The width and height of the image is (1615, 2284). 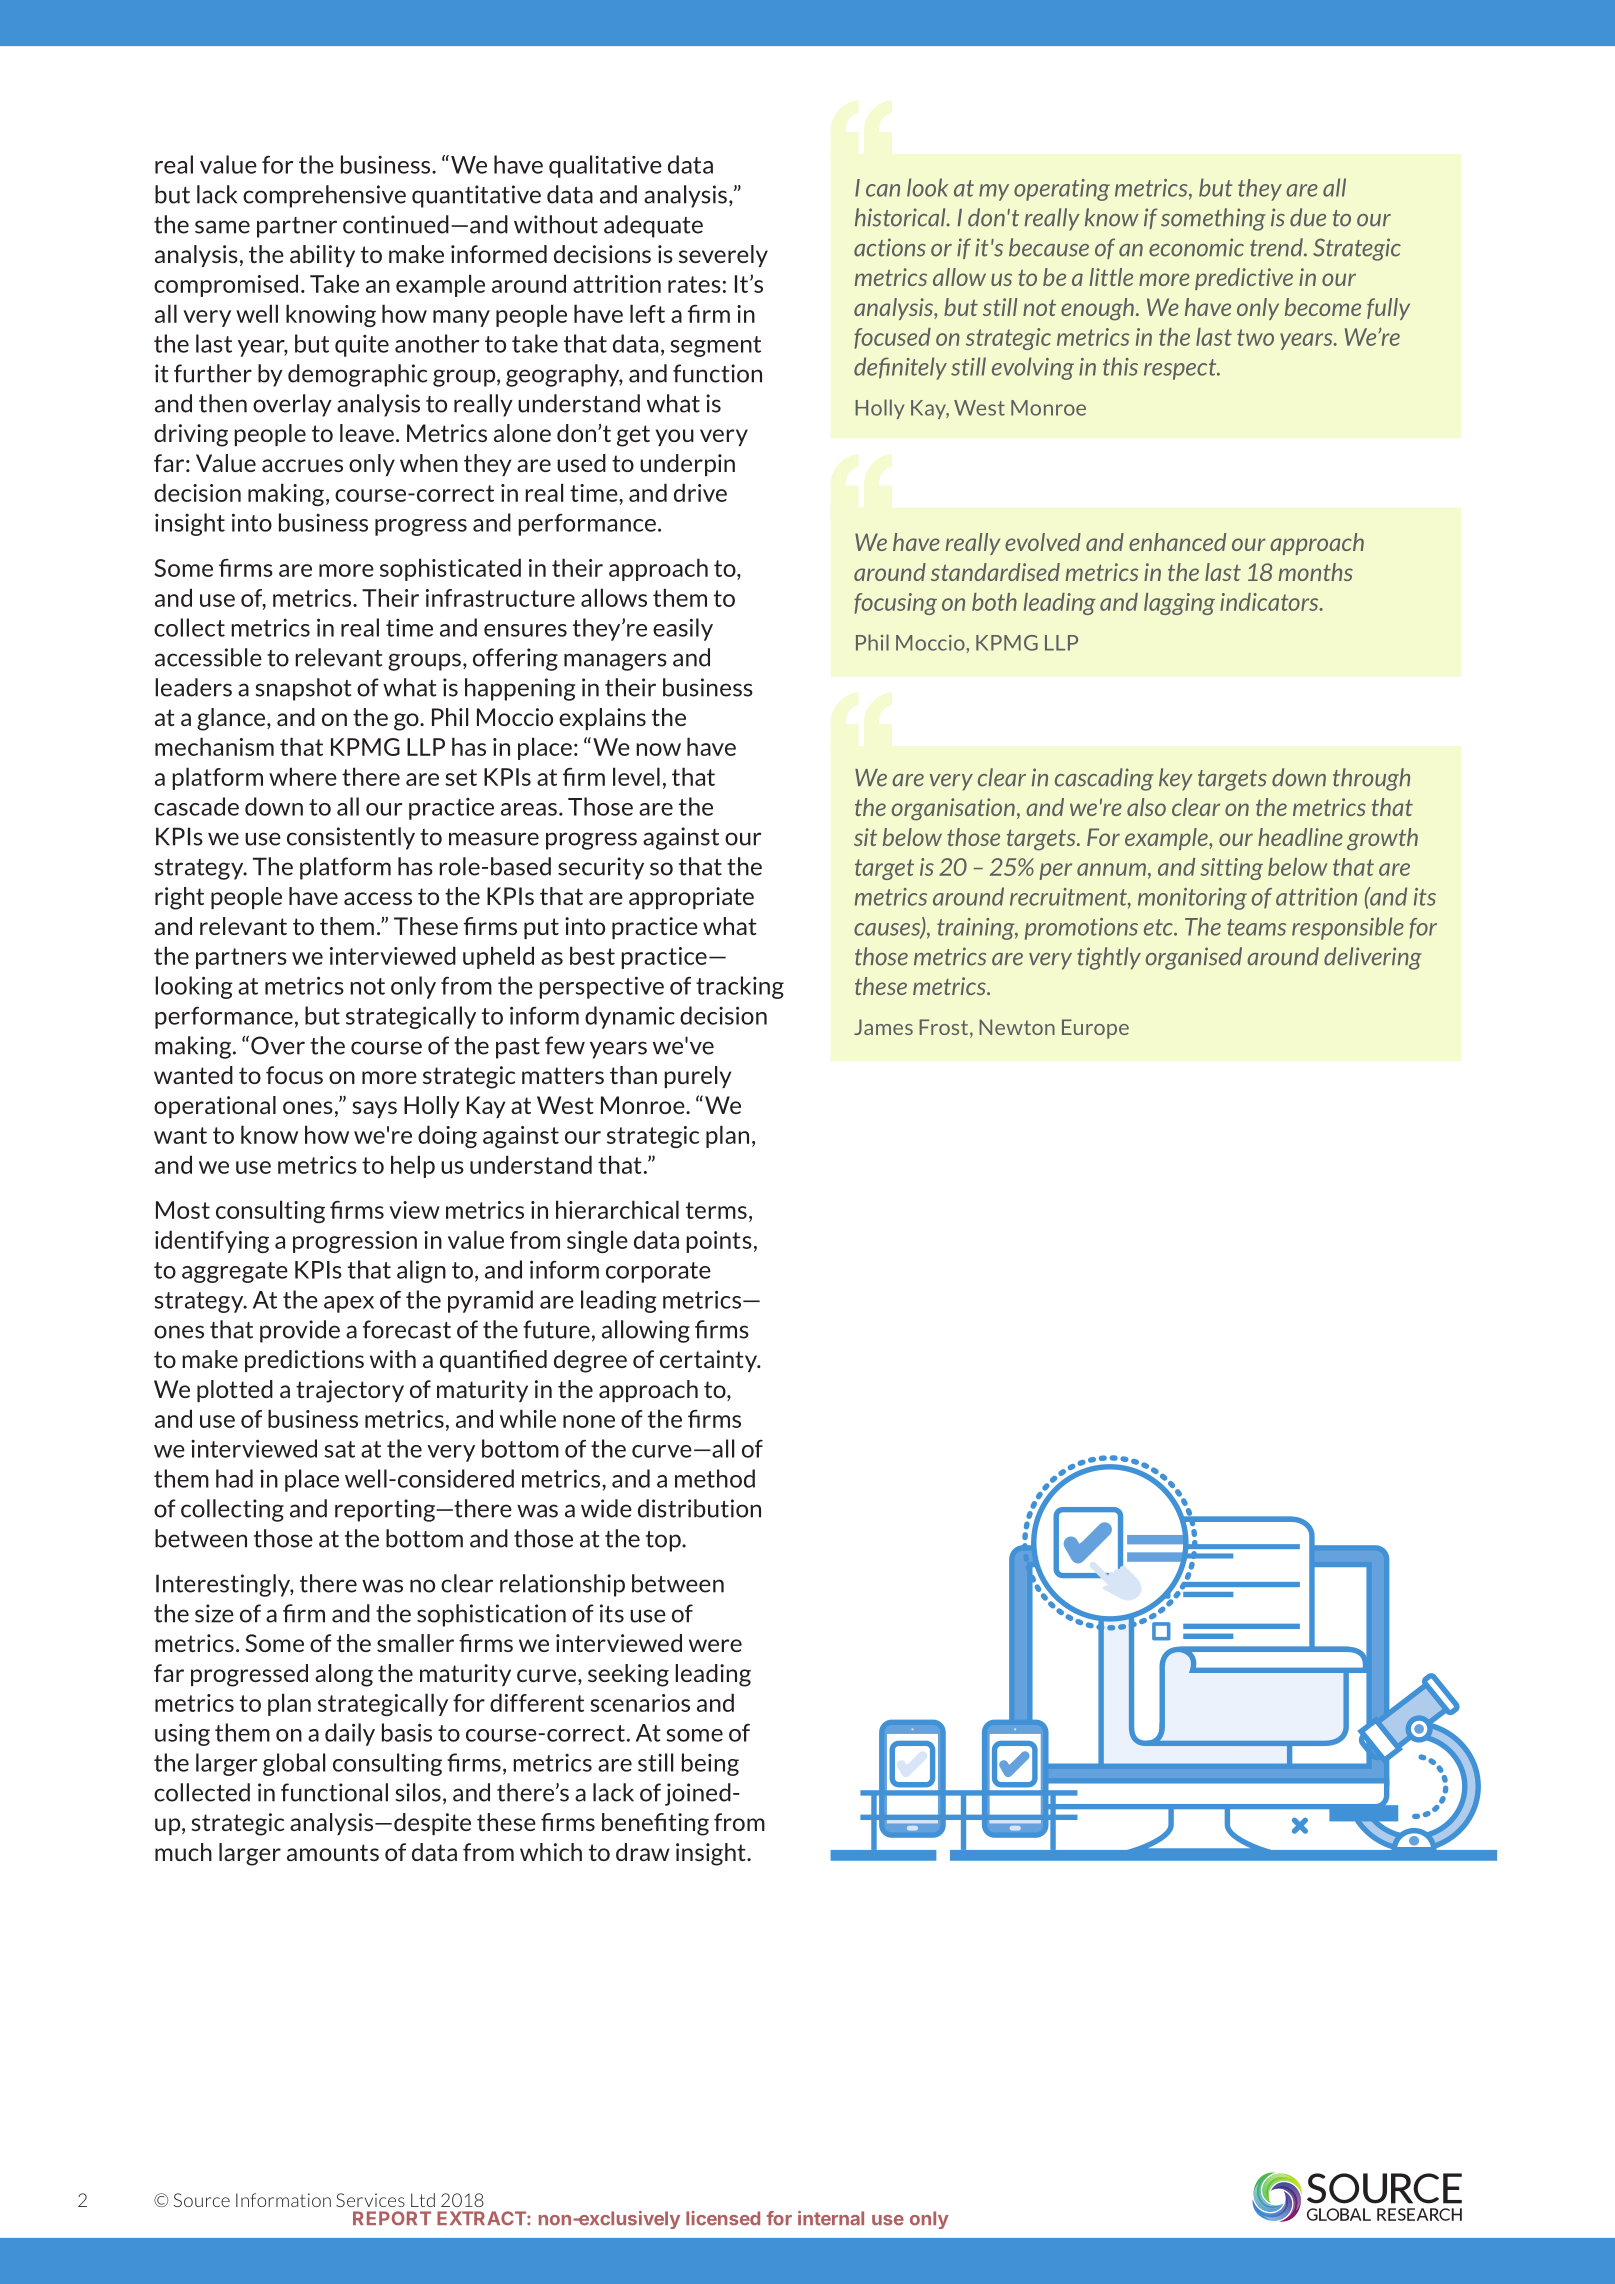 What do you see at coordinates (1095, 1029) in the image?
I see `Europe` at bounding box center [1095, 1029].
